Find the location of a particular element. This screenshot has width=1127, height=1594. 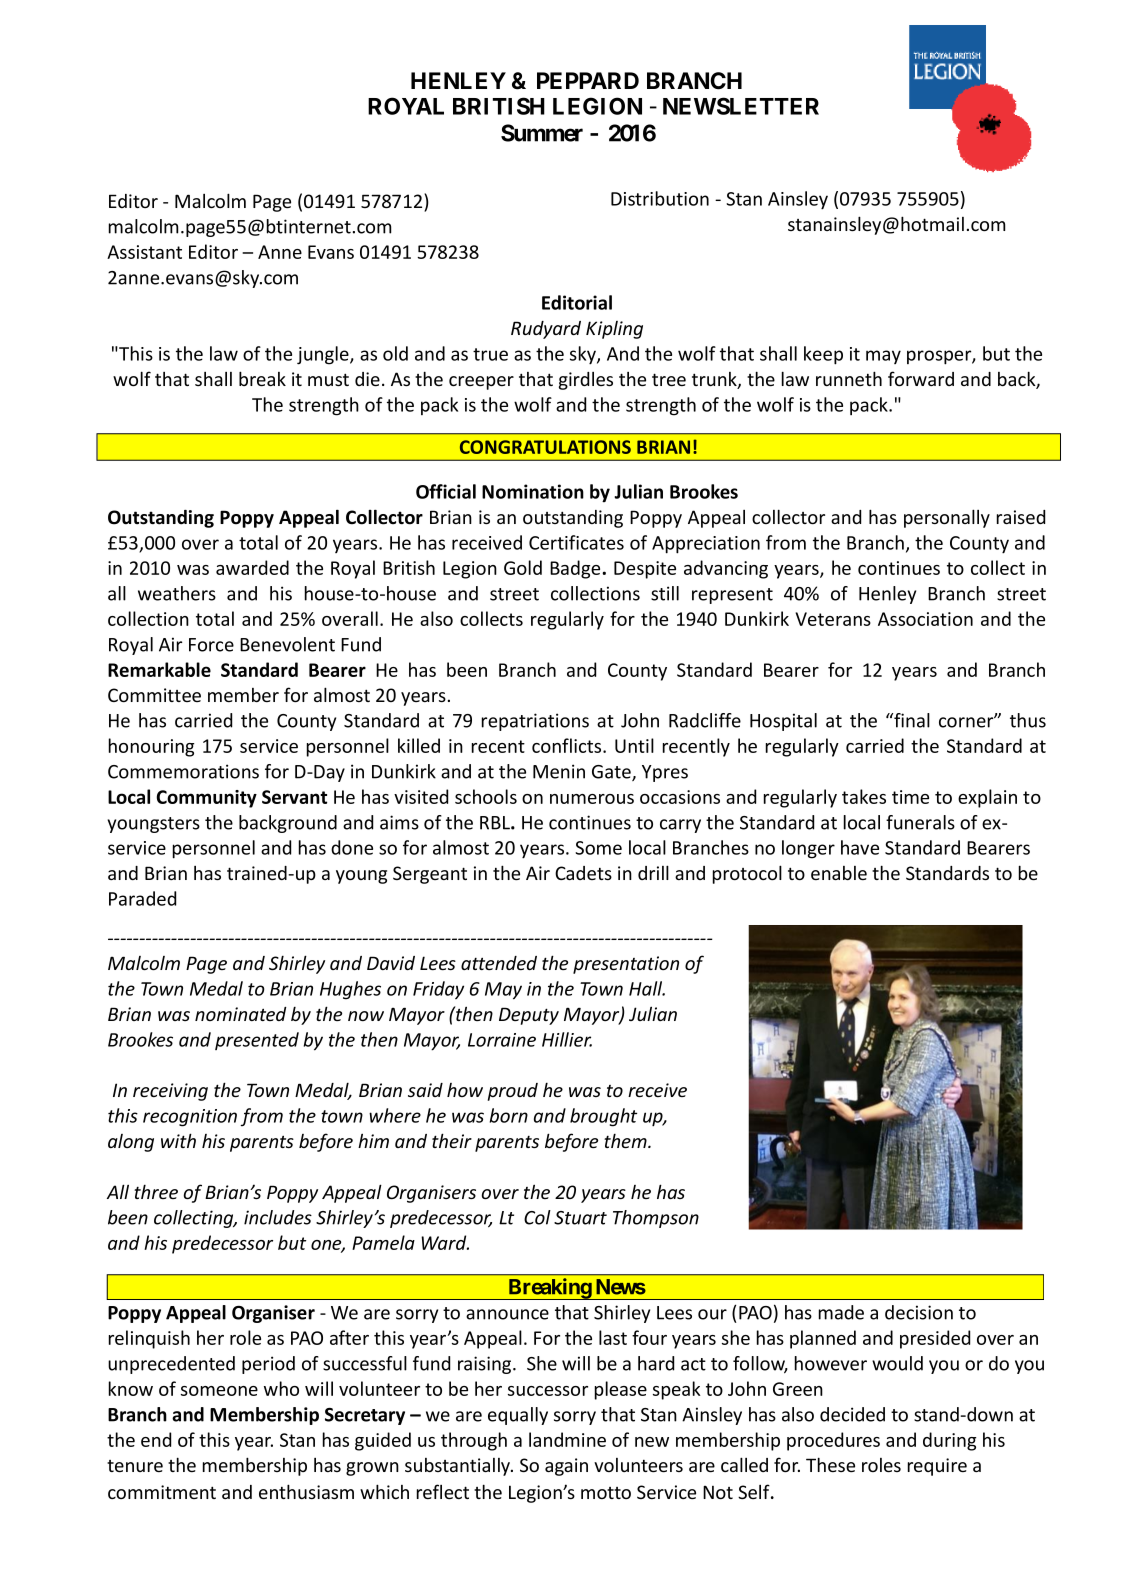

weathers is located at coordinates (177, 593).
